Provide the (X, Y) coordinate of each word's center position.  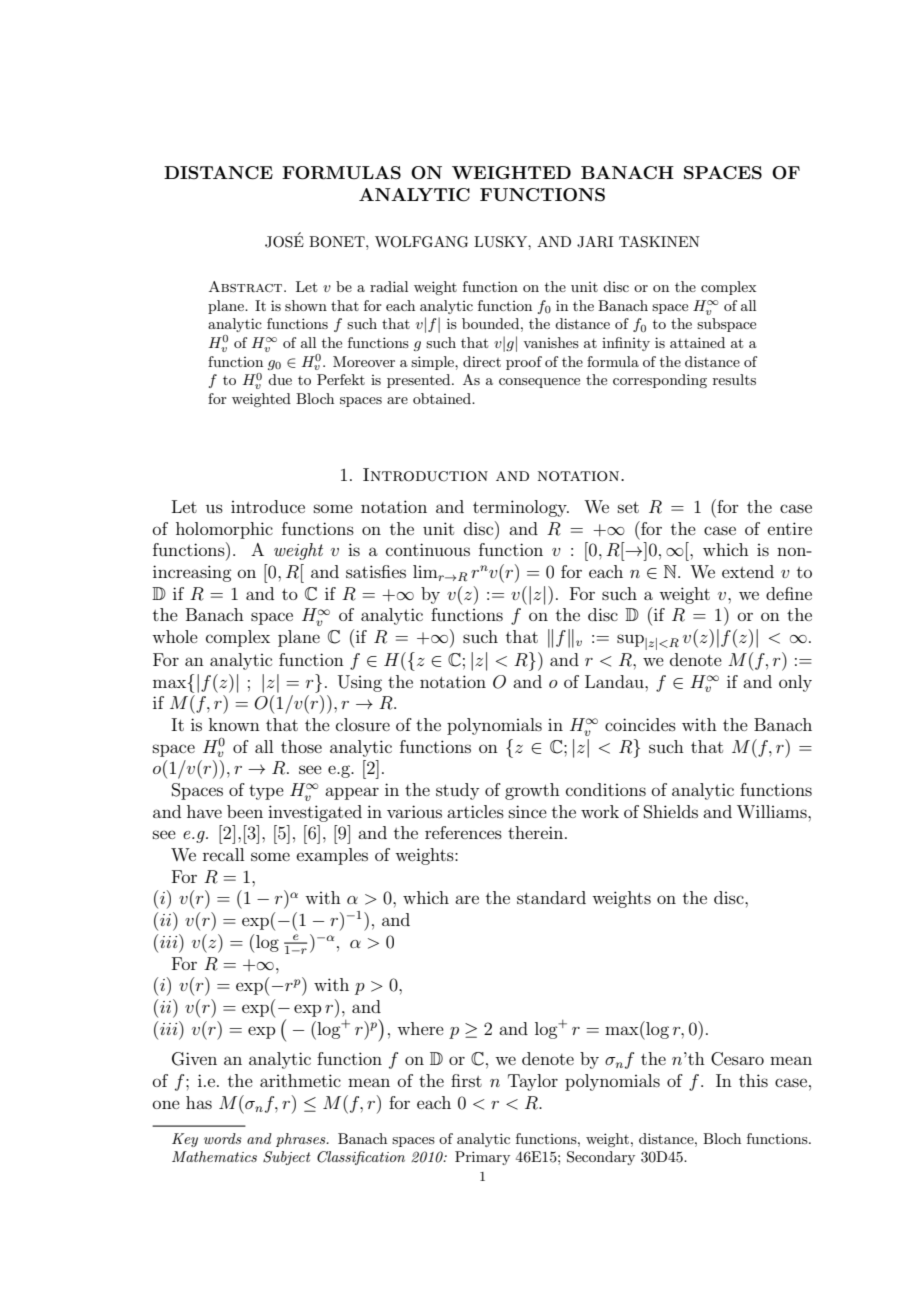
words (223, 1138)
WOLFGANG (421, 242)
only (795, 683)
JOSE (284, 241)
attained (697, 342)
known (234, 724)
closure (363, 724)
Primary (482, 1158)
